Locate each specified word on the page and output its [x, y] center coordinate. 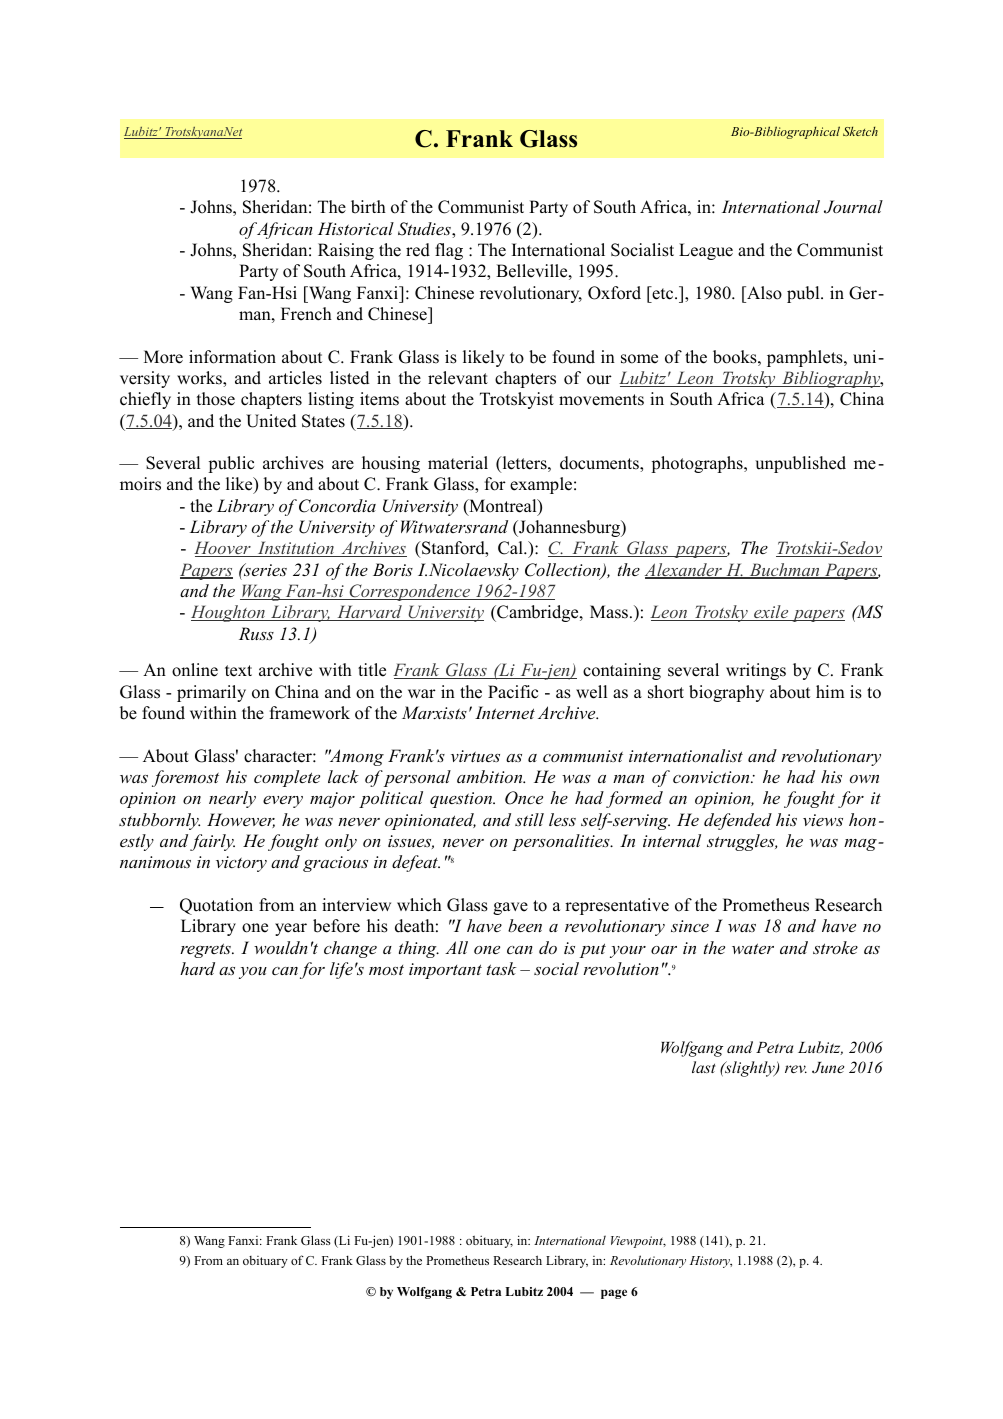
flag [449, 251]
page [614, 1294]
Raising [346, 251]
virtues [475, 756]
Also [763, 293]
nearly [232, 799]
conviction [712, 777]
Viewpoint [638, 1242]
